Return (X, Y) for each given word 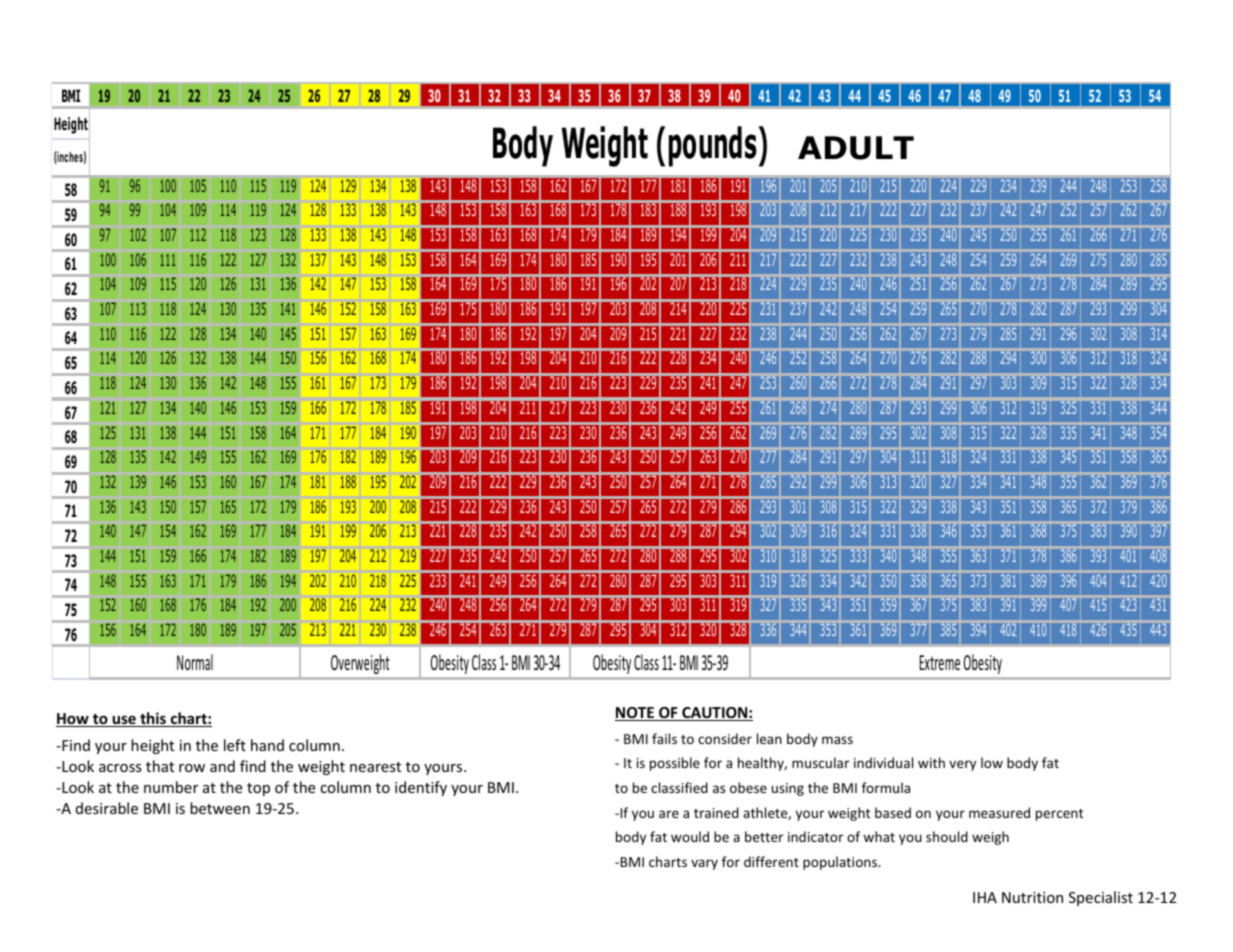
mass (837, 740)
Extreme (939, 662)
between (220, 808)
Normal (195, 662)
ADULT (856, 148)
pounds (713, 146)
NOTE (635, 714)
